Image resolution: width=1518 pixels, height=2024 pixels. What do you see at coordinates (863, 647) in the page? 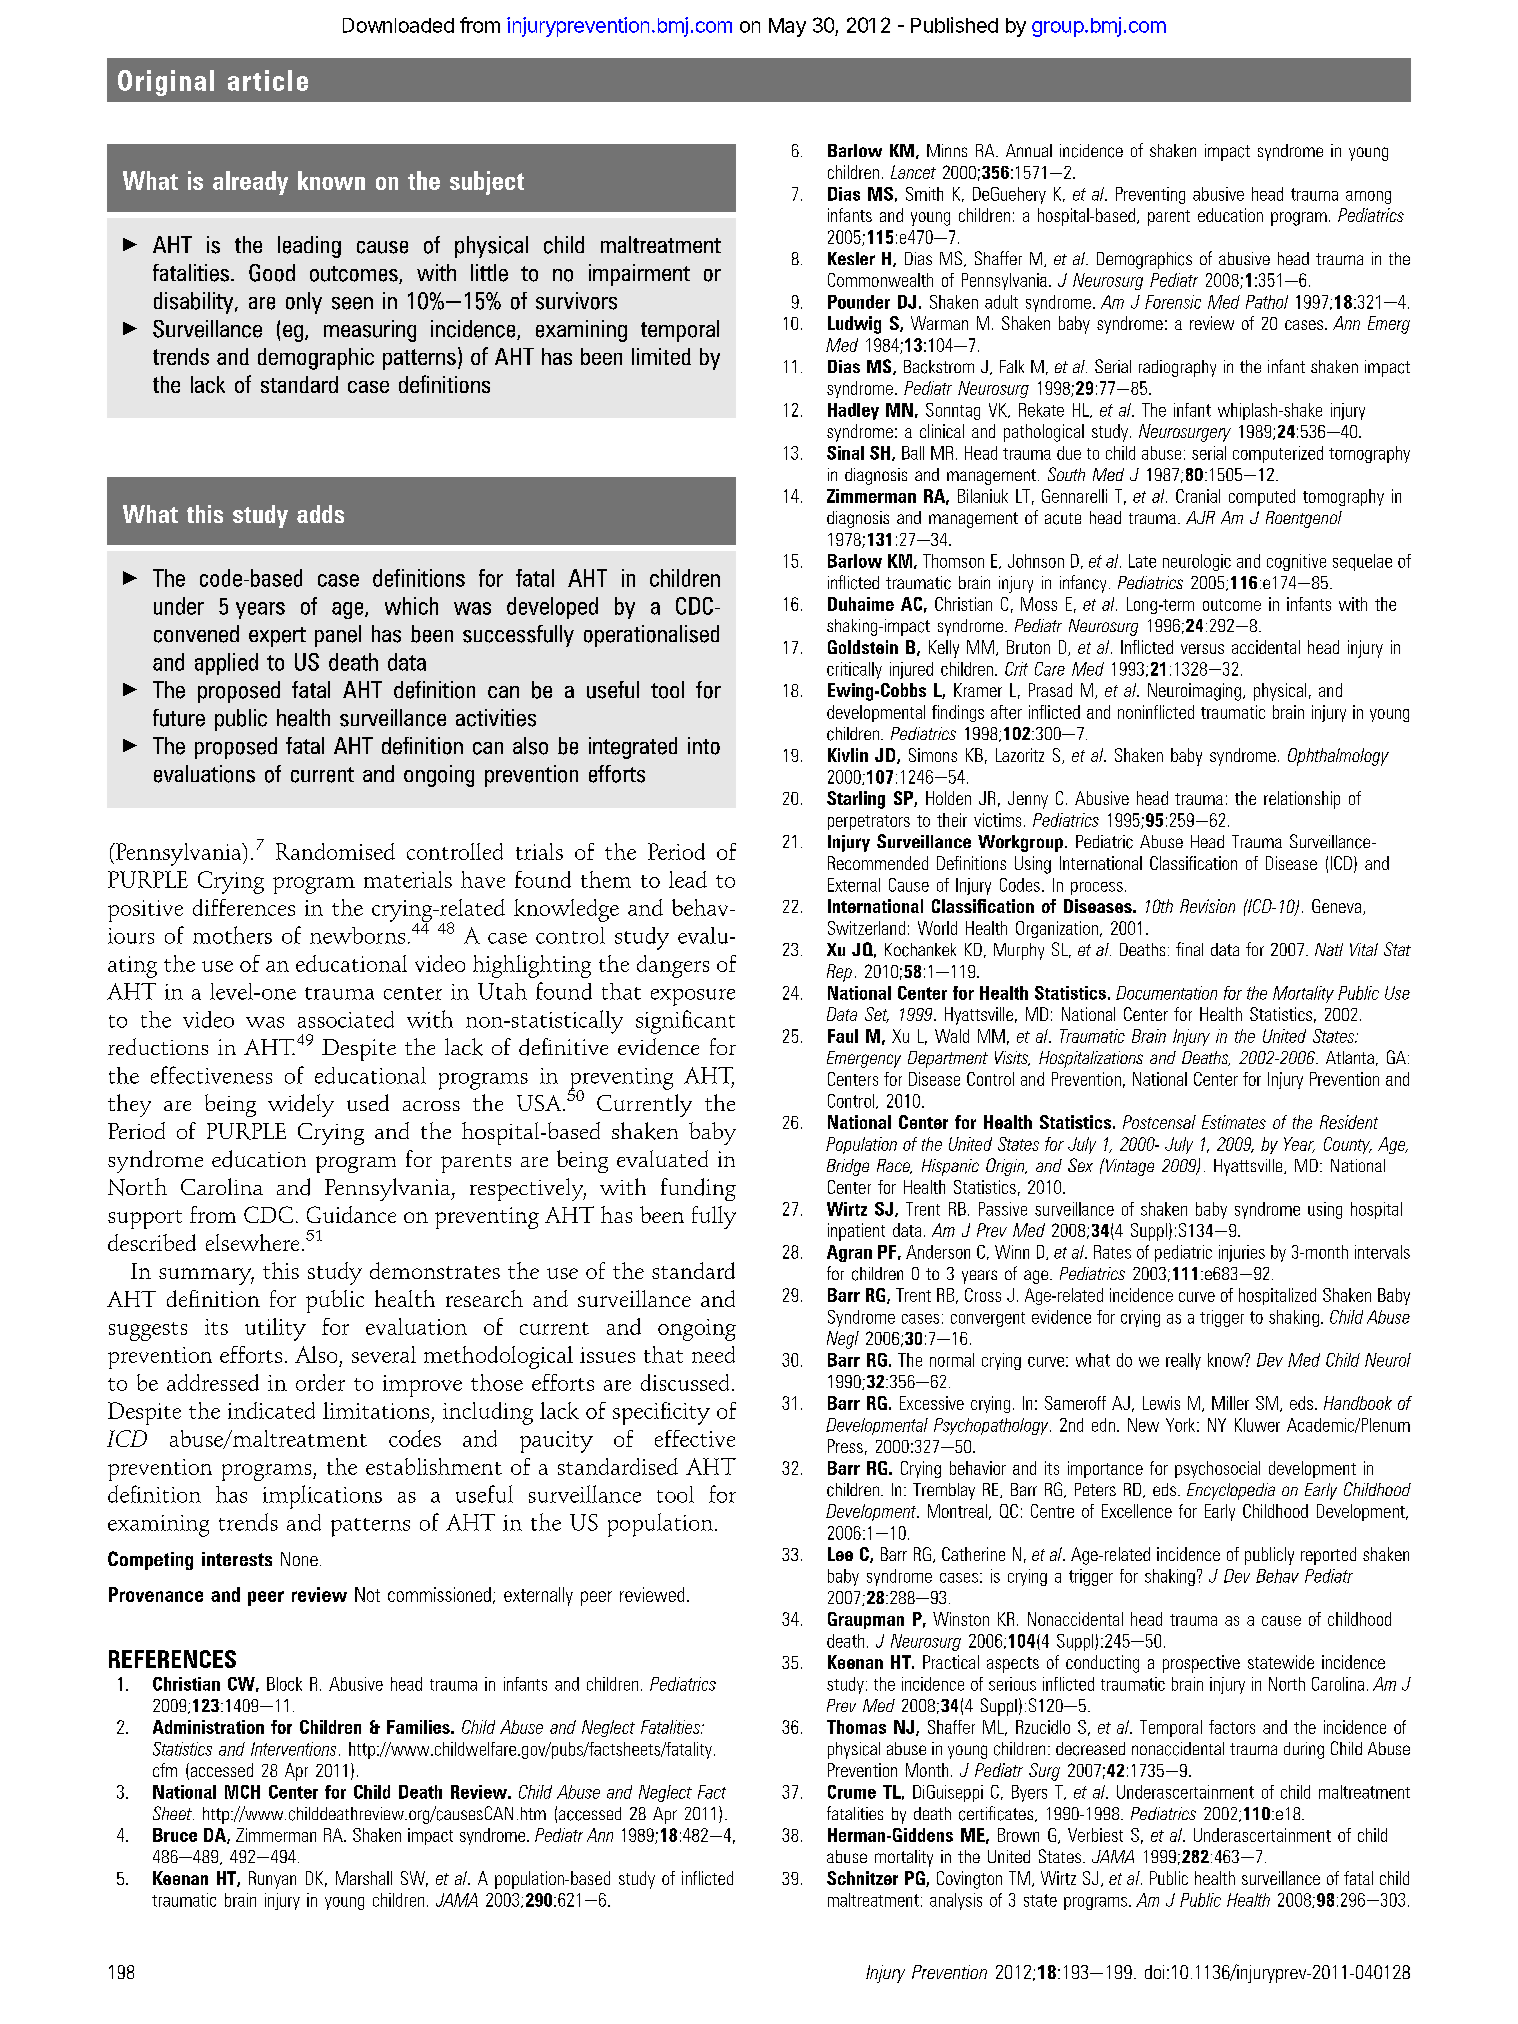
I see `Goldstein` at bounding box center [863, 647].
